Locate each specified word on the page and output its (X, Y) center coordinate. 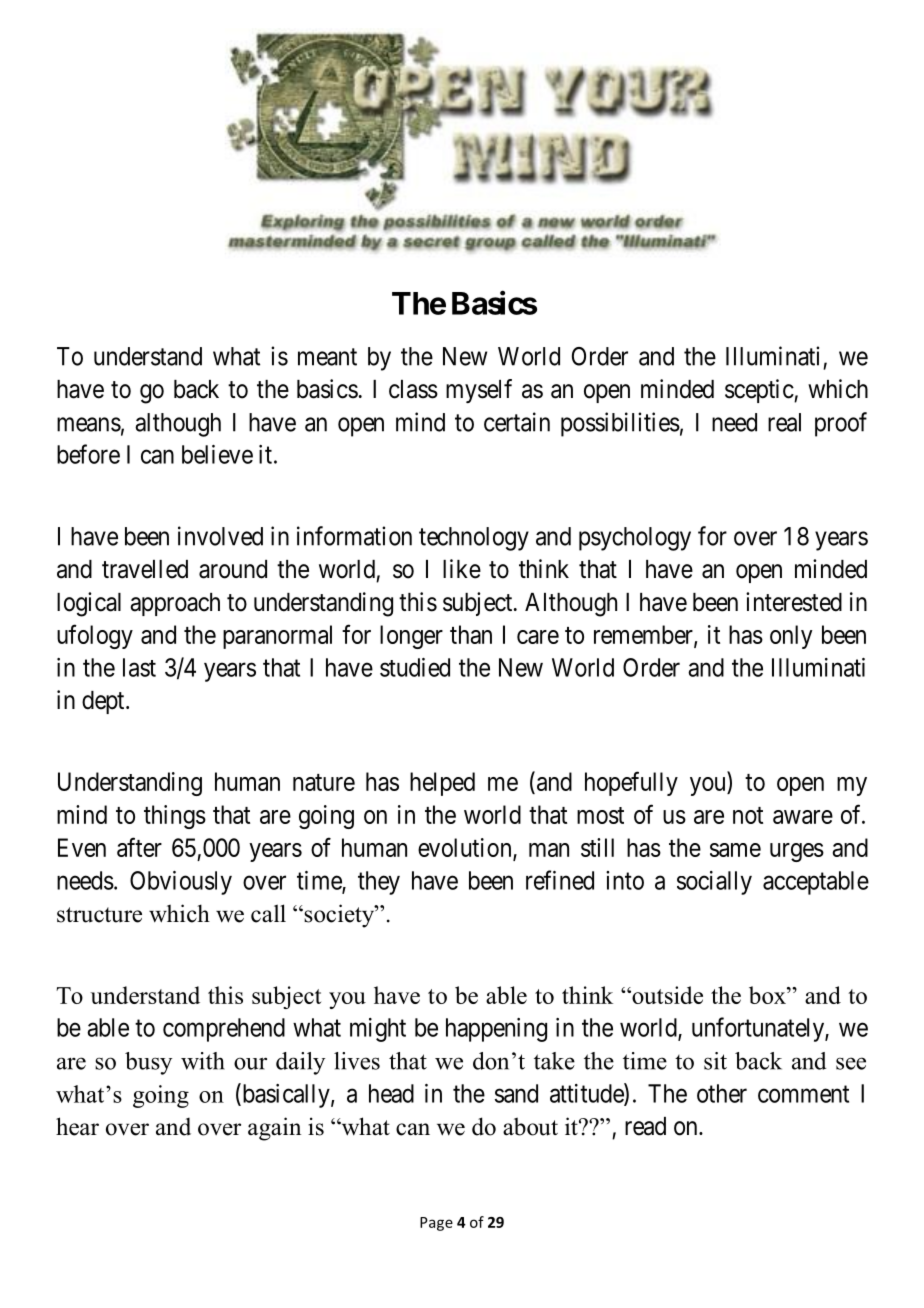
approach (175, 604)
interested (794, 602)
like (462, 569)
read (645, 1126)
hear (77, 1126)
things (175, 817)
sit (715, 1061)
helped (442, 784)
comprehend (224, 1030)
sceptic (760, 391)
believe (217, 454)
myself (479, 391)
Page (436, 1224)
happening (496, 1030)
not (748, 815)
